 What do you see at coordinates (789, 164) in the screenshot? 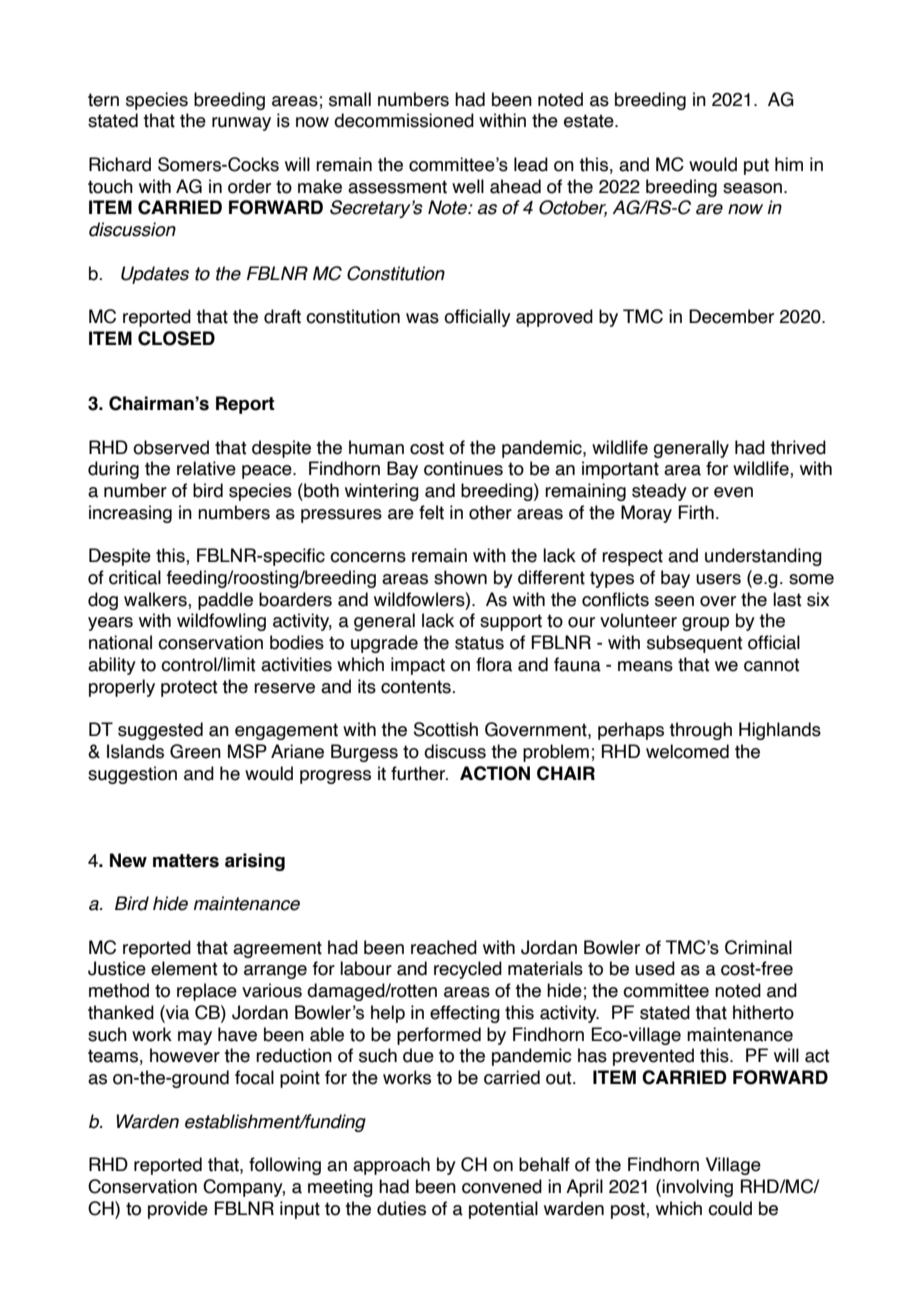
I see `him` at bounding box center [789, 164].
